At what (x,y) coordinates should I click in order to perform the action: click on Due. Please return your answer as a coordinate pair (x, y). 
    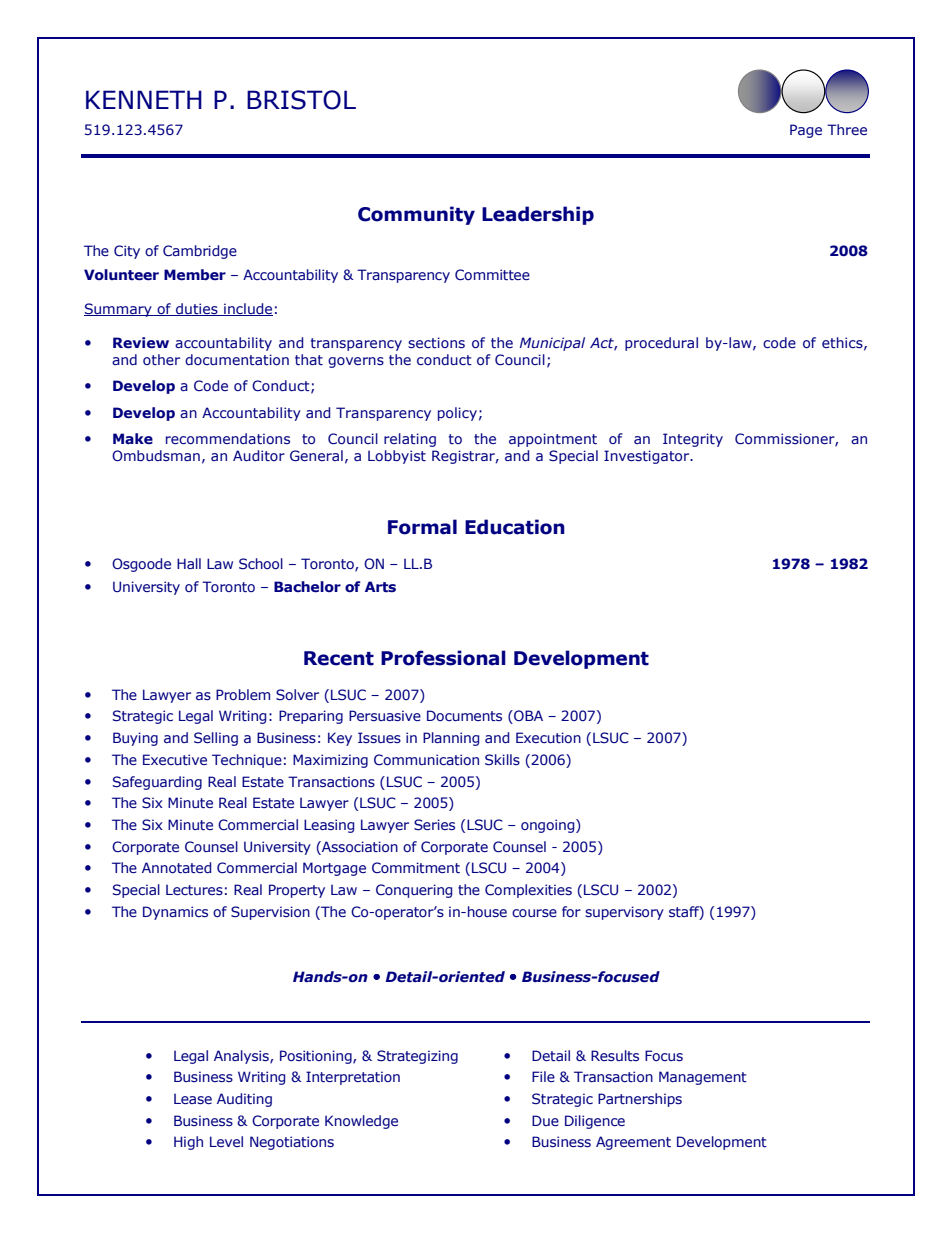
    Looking at the image, I should click on (545, 1120).
